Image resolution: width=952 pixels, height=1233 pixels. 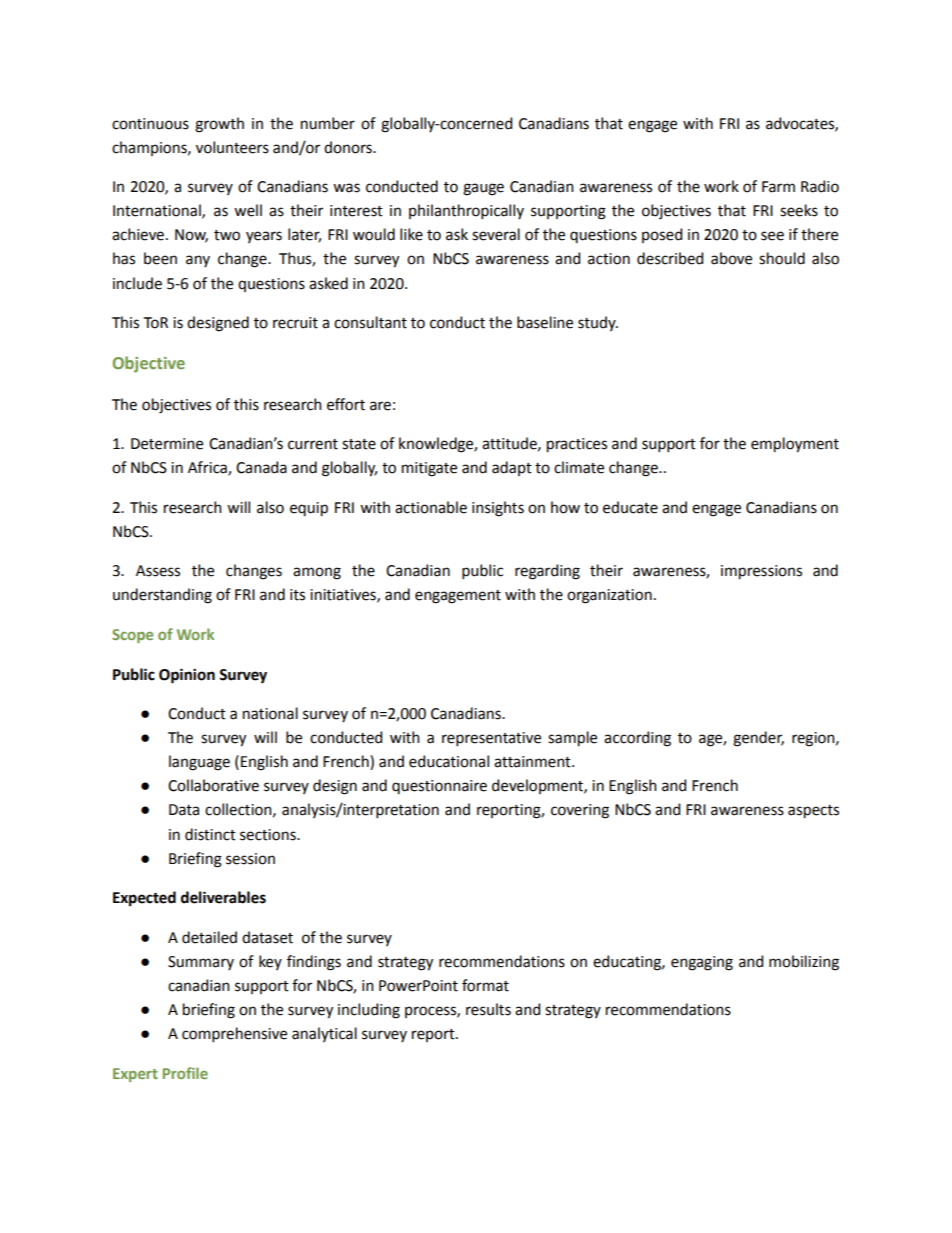 What do you see at coordinates (162, 596) in the image?
I see `understanding` at bounding box center [162, 596].
